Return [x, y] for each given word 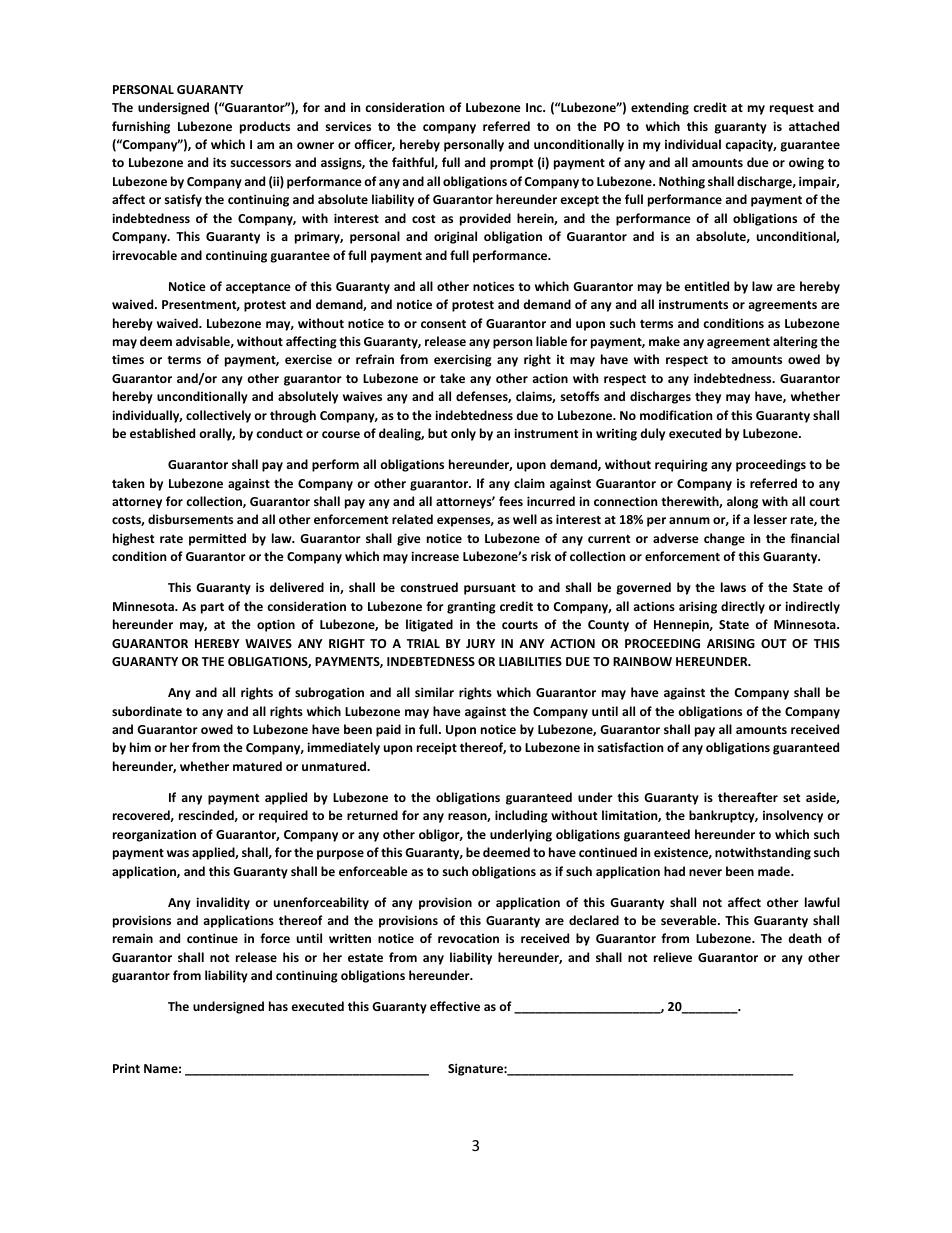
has [278, 1006]
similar [434, 692]
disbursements [190, 519]
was [178, 853]
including [521, 816]
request [792, 109]
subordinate [147, 711]
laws [733, 587]
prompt [511, 164]
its [219, 162]
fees [511, 501]
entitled [706, 286]
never [705, 872]
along [742, 502]
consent [443, 323]
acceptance [258, 288]
